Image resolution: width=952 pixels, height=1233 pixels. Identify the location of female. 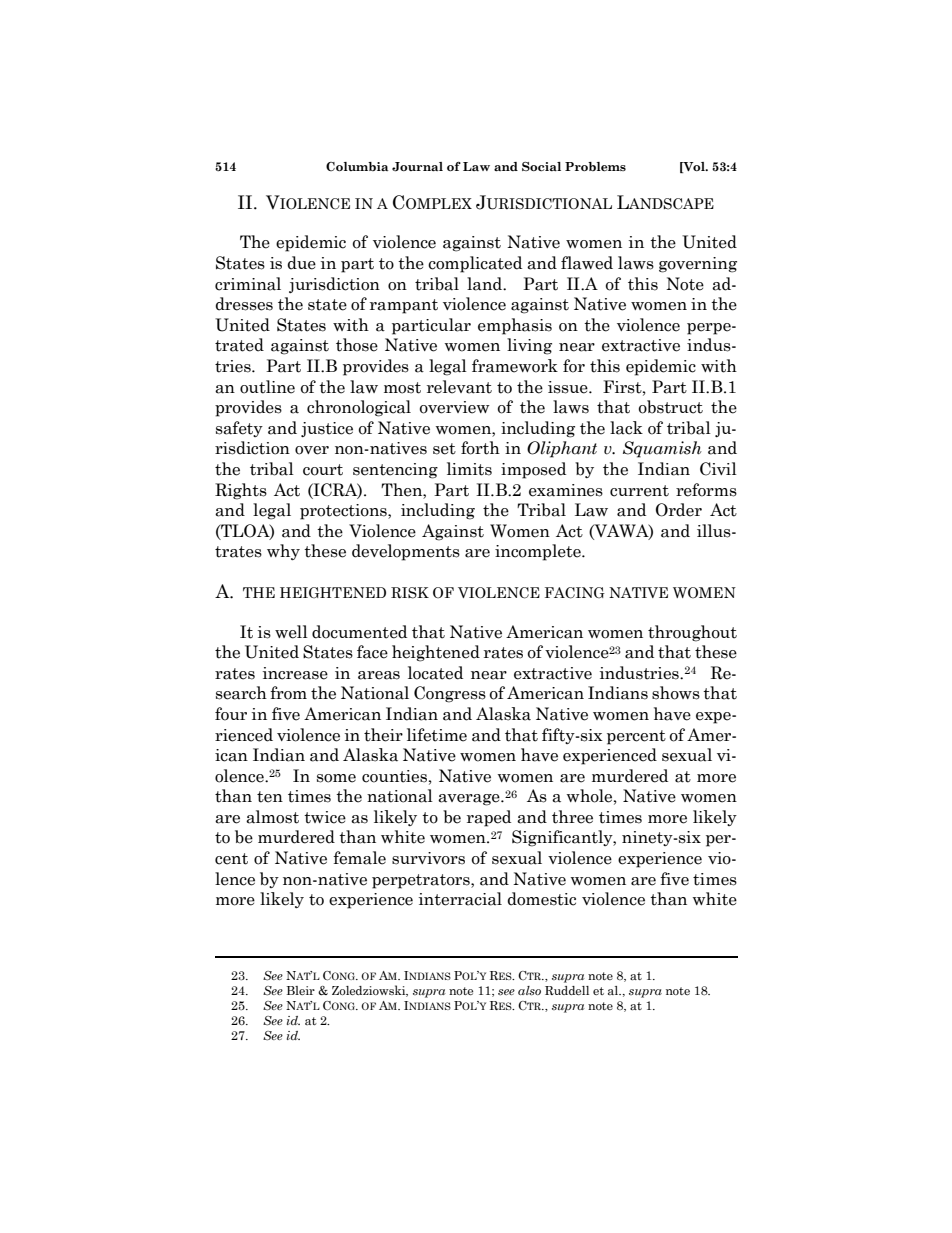
(359, 858).
